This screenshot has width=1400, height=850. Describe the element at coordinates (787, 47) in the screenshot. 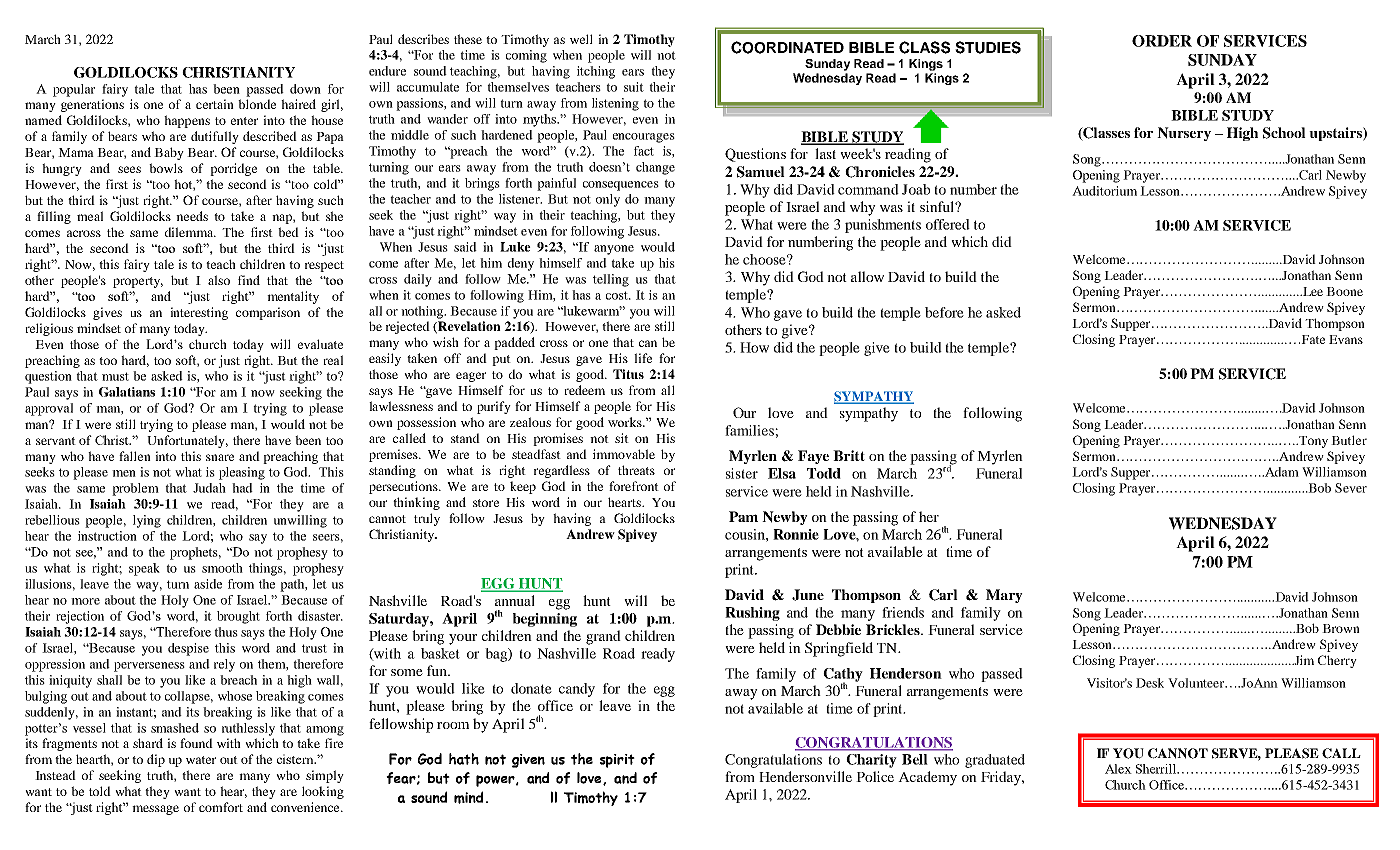

I see `COORDINATED` at that location.
